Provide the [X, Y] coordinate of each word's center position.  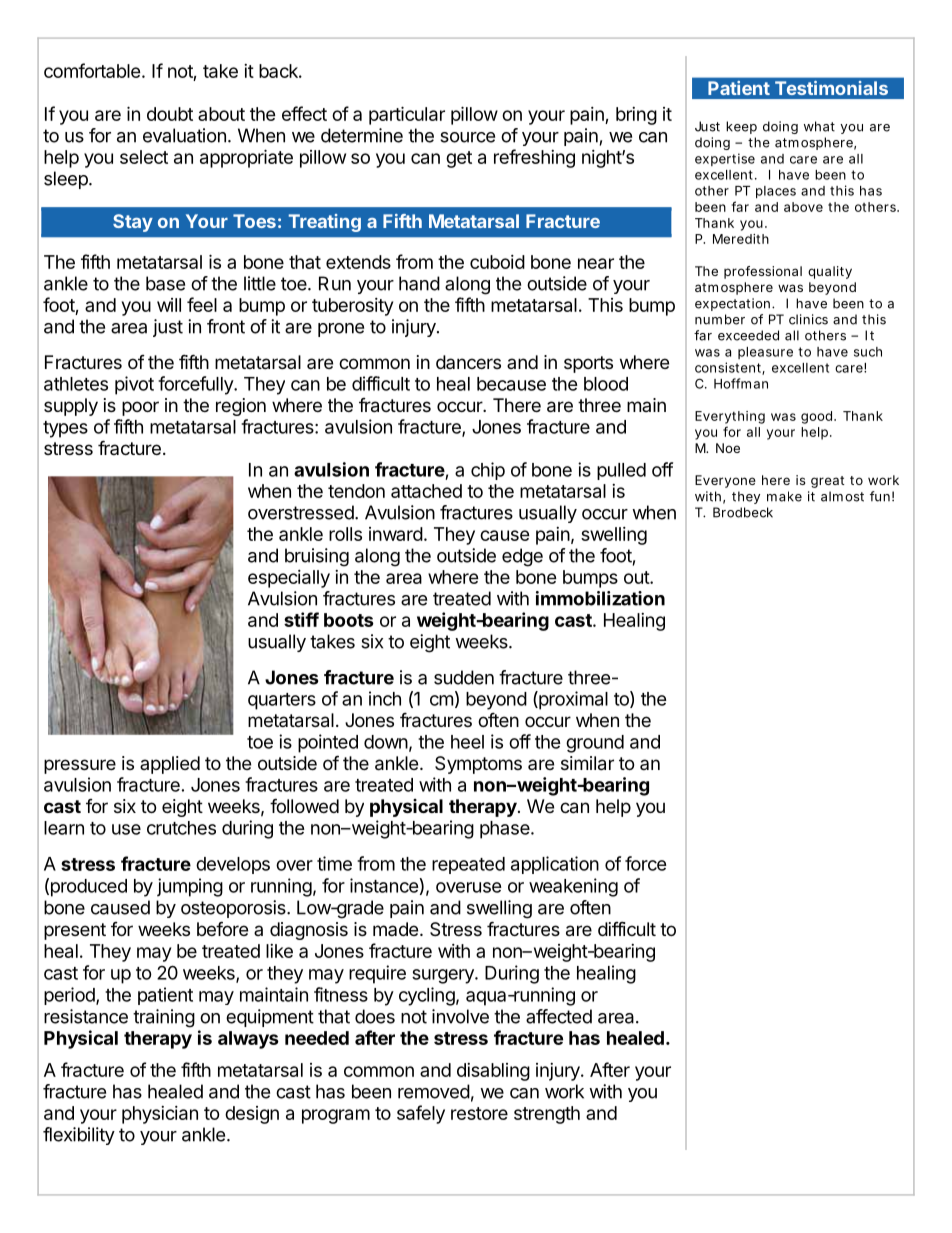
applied [170, 765]
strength [547, 1115]
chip [488, 471]
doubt [170, 114]
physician [160, 1115]
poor [140, 408]
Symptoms [478, 765]
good [818, 417]
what [819, 126]
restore [479, 1113]
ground [595, 744]
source [467, 137]
